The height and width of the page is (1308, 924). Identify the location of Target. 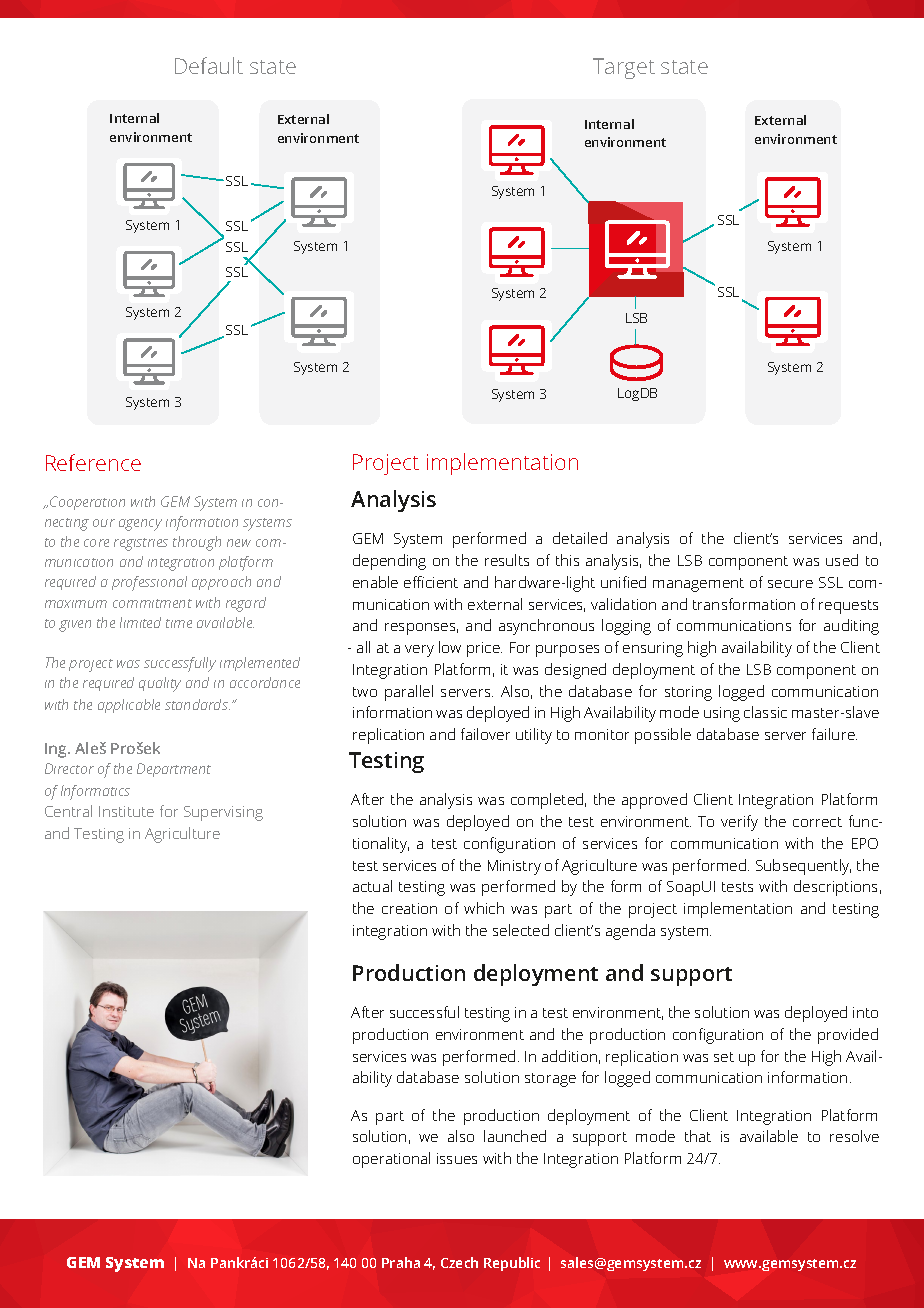
(624, 68).
